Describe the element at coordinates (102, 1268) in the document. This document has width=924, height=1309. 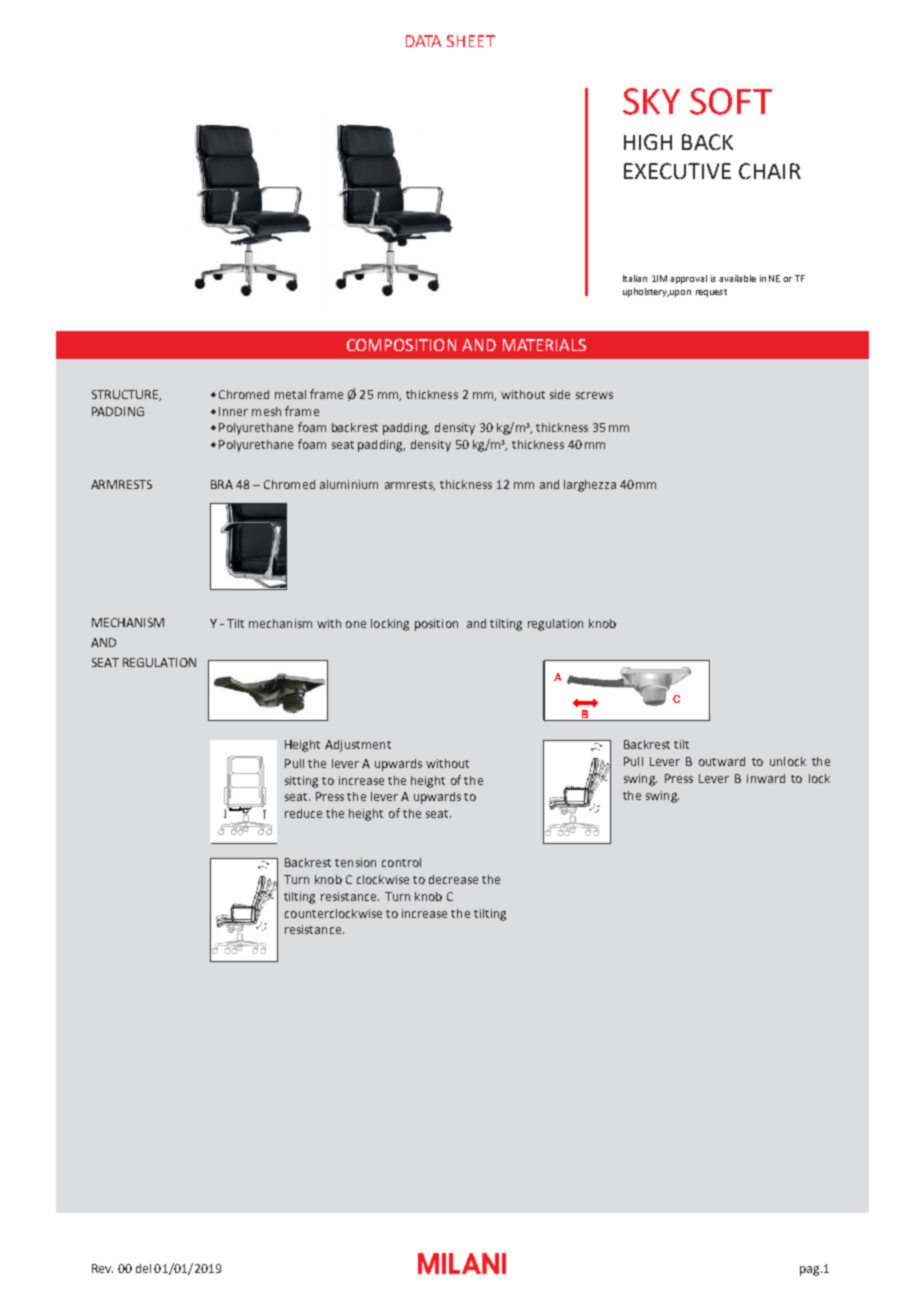
I see `Rev` at that location.
